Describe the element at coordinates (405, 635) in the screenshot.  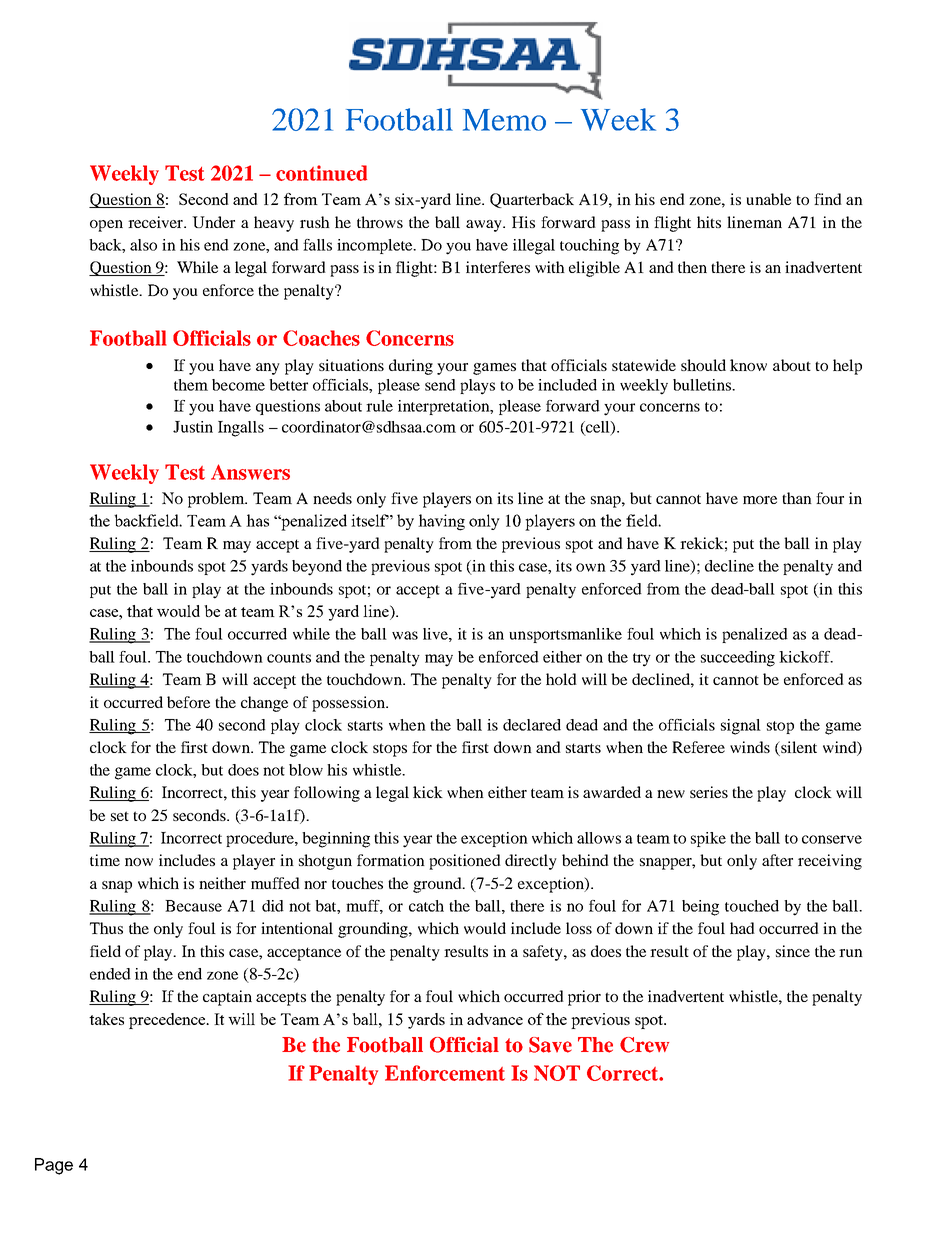
I see `was` at that location.
